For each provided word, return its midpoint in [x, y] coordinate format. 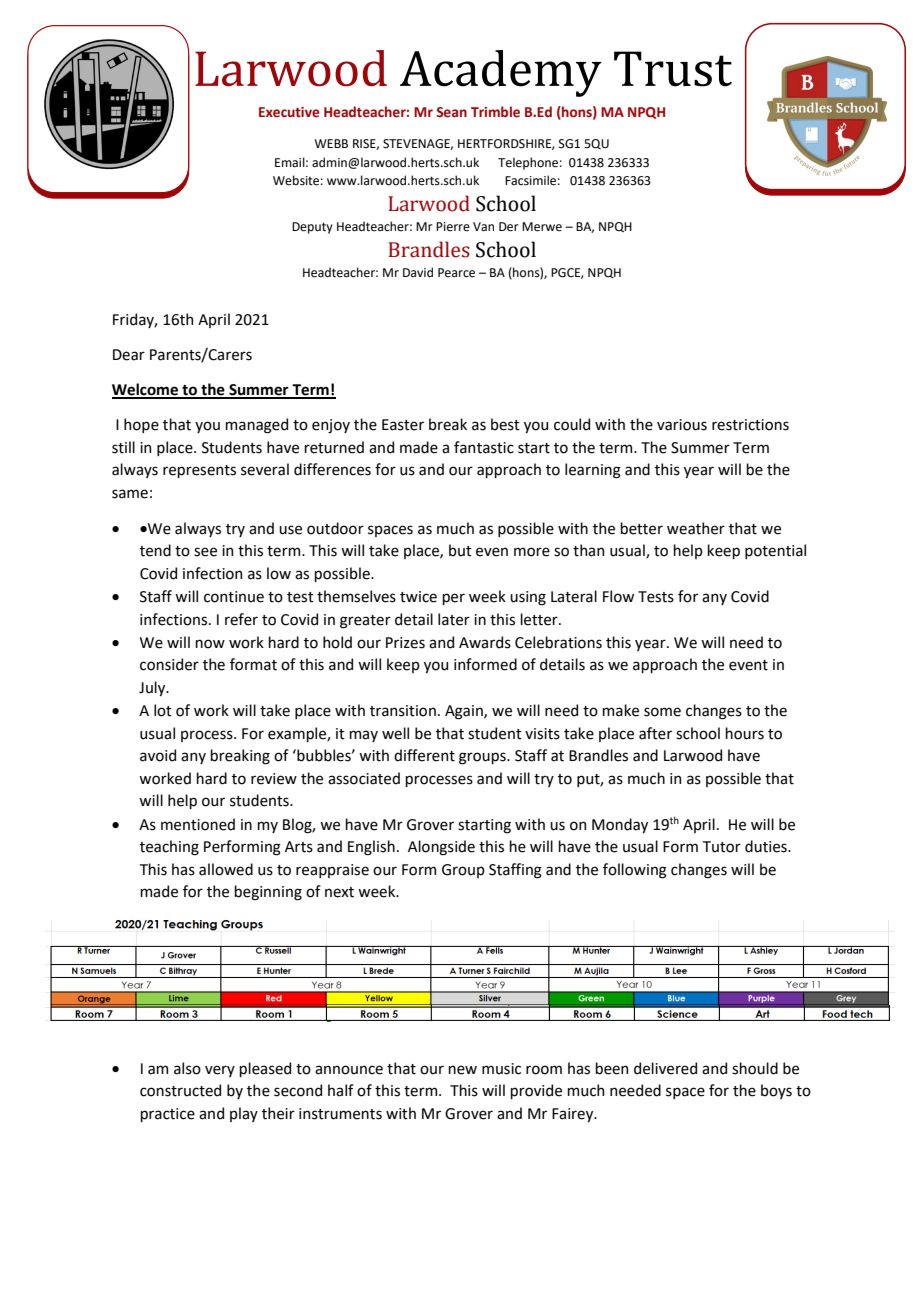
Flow [618, 596]
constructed [180, 1090]
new [462, 1070]
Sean [451, 112]
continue [234, 597]
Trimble [495, 112]
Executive [289, 112]
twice [418, 597]
